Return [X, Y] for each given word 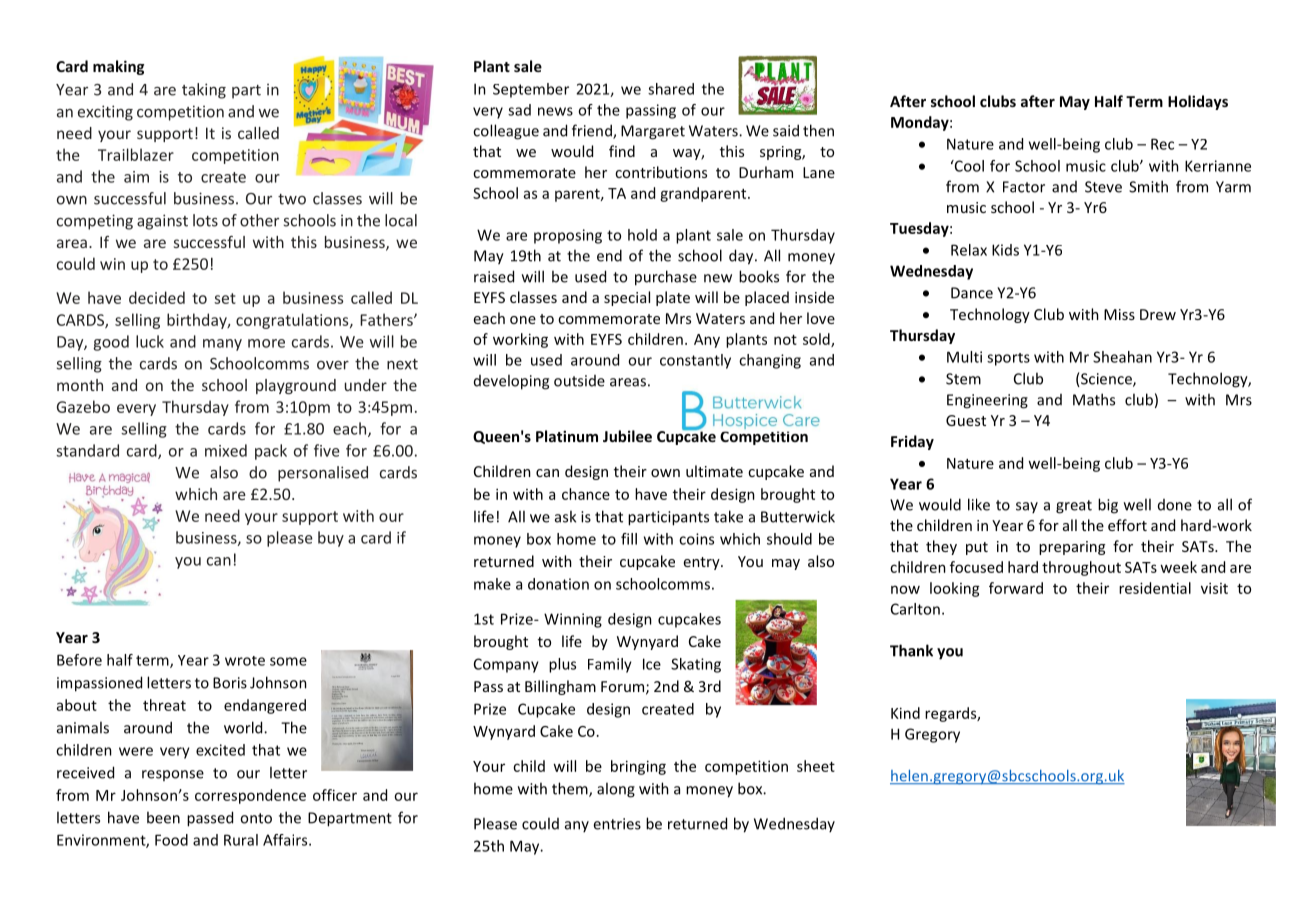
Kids [1005, 250]
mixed [226, 450]
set [225, 298]
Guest [966, 420]
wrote [245, 661]
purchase [666, 278]
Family [610, 665]
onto [256, 818]
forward [1016, 588]
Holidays [1198, 102]
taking [204, 91]
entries [617, 824]
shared [671, 89]
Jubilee [627, 436]
